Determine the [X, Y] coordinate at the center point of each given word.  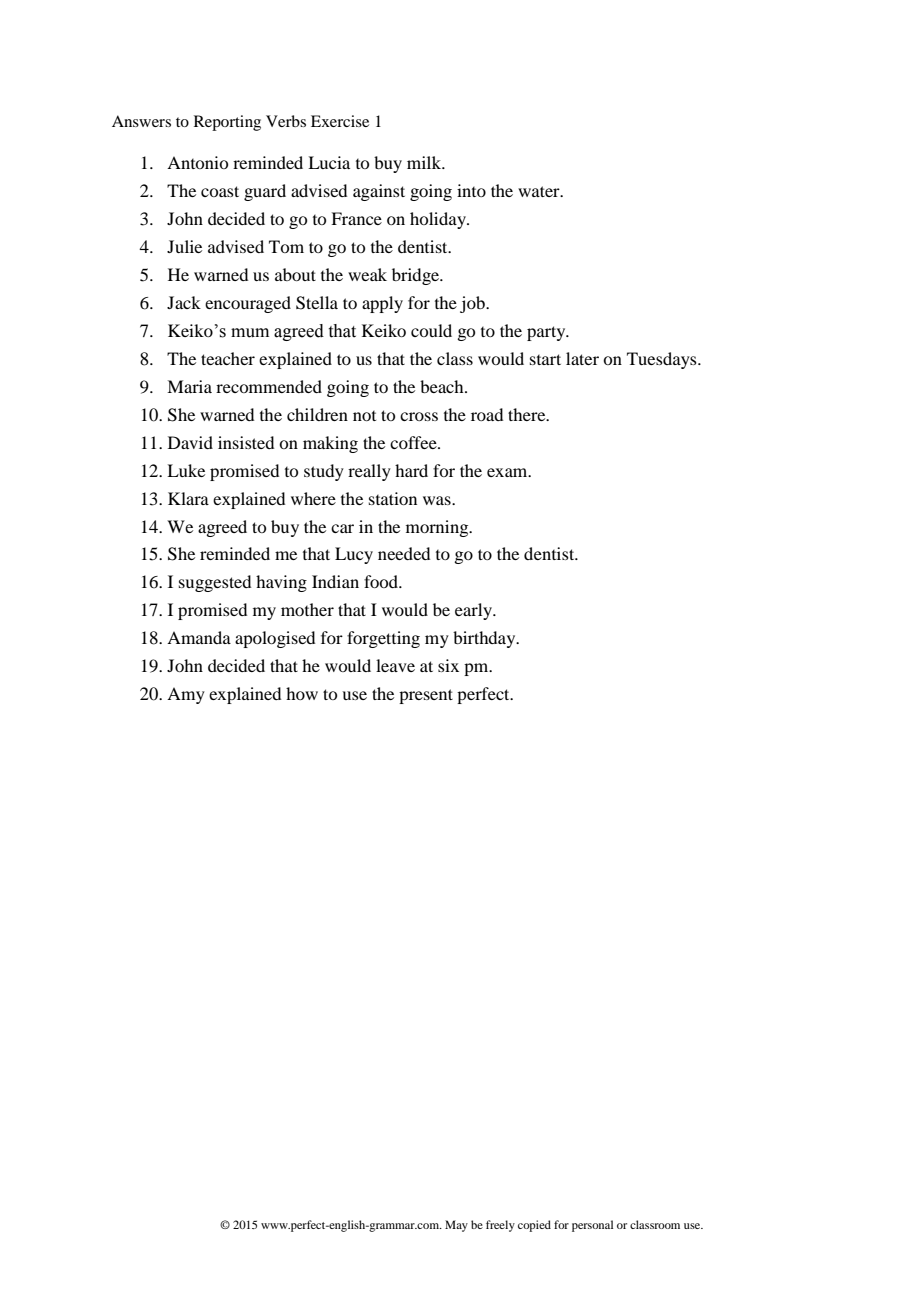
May [456, 1226]
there [528, 414]
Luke [186, 470]
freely [500, 1226]
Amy [186, 695]
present [426, 696]
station [393, 498]
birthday [485, 639]
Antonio [197, 162]
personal [592, 1226]
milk [425, 162]
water [540, 191]
